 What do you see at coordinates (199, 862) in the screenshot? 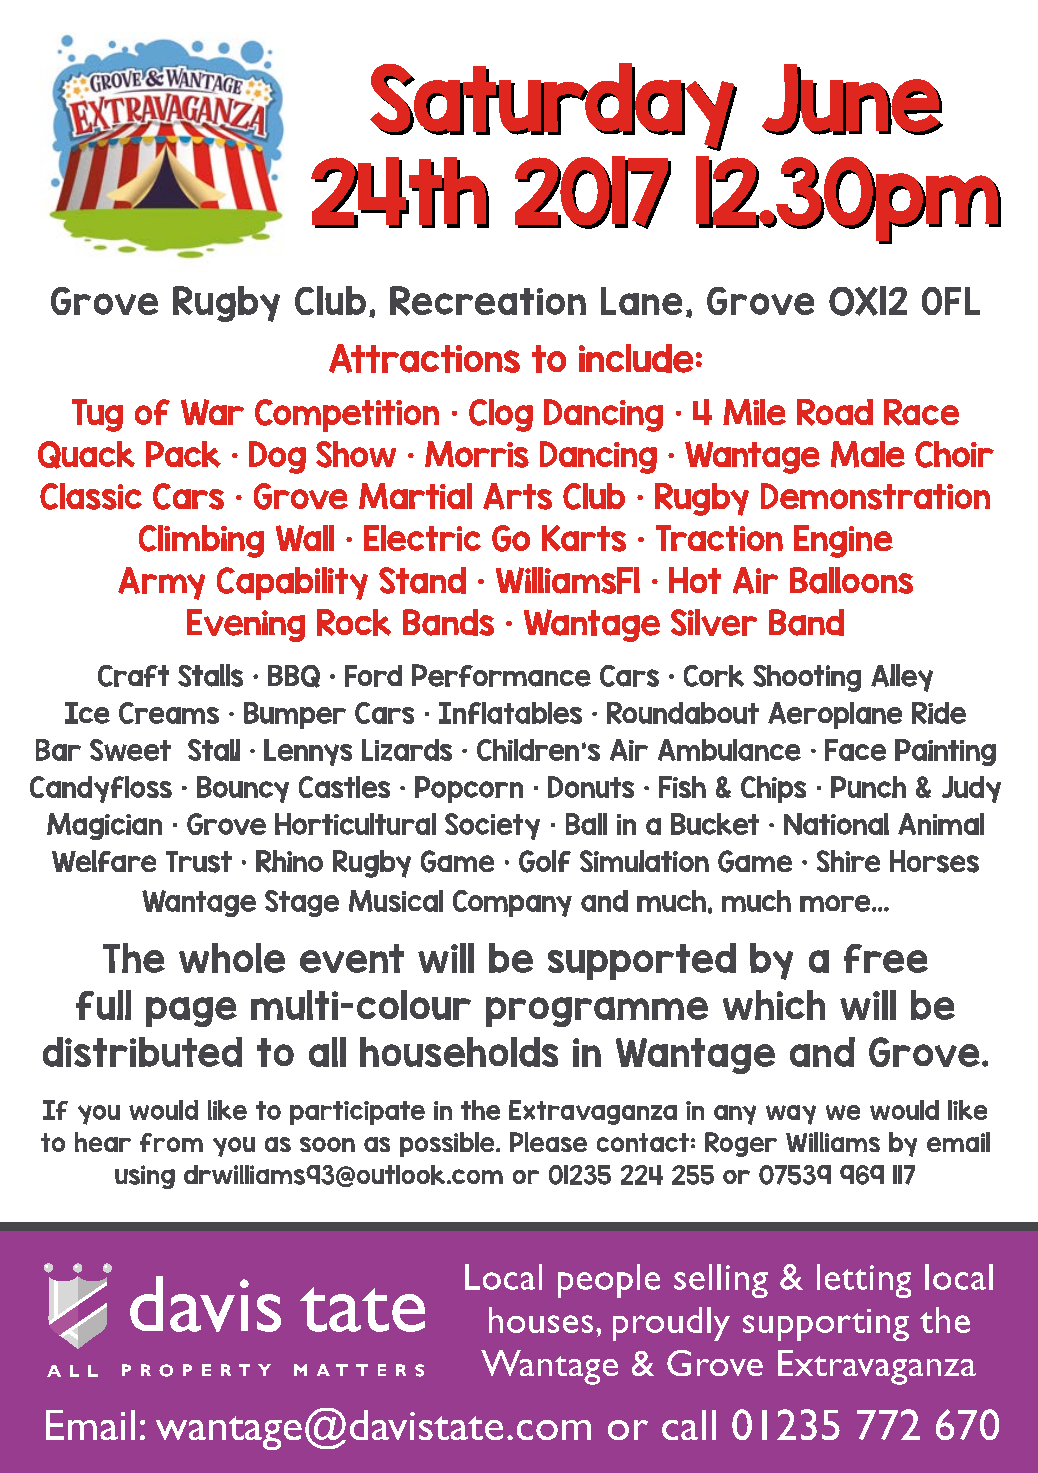
I see `Trust` at bounding box center [199, 862].
